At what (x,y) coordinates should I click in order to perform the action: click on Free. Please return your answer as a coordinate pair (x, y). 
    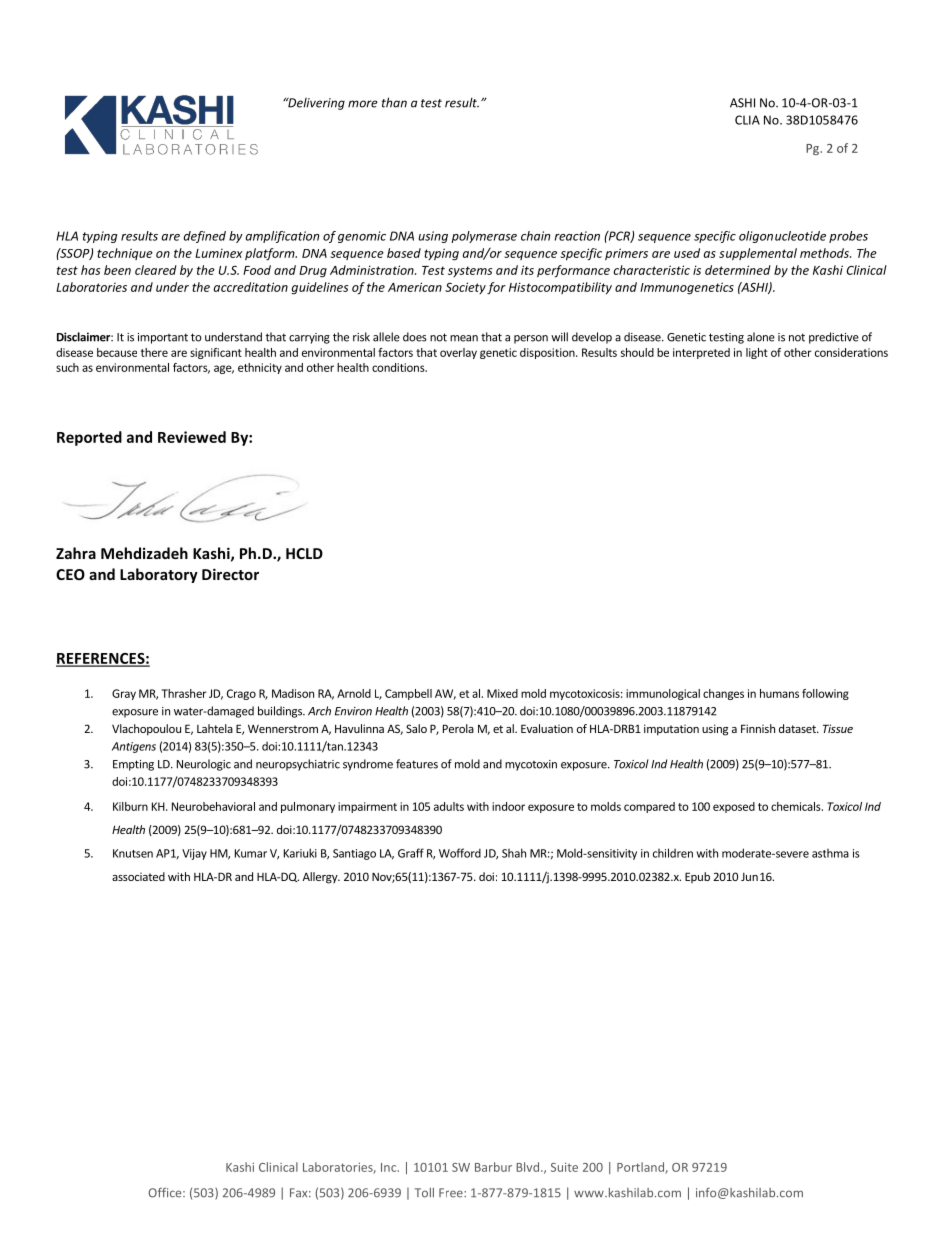
    Looking at the image, I should click on (452, 1193).
